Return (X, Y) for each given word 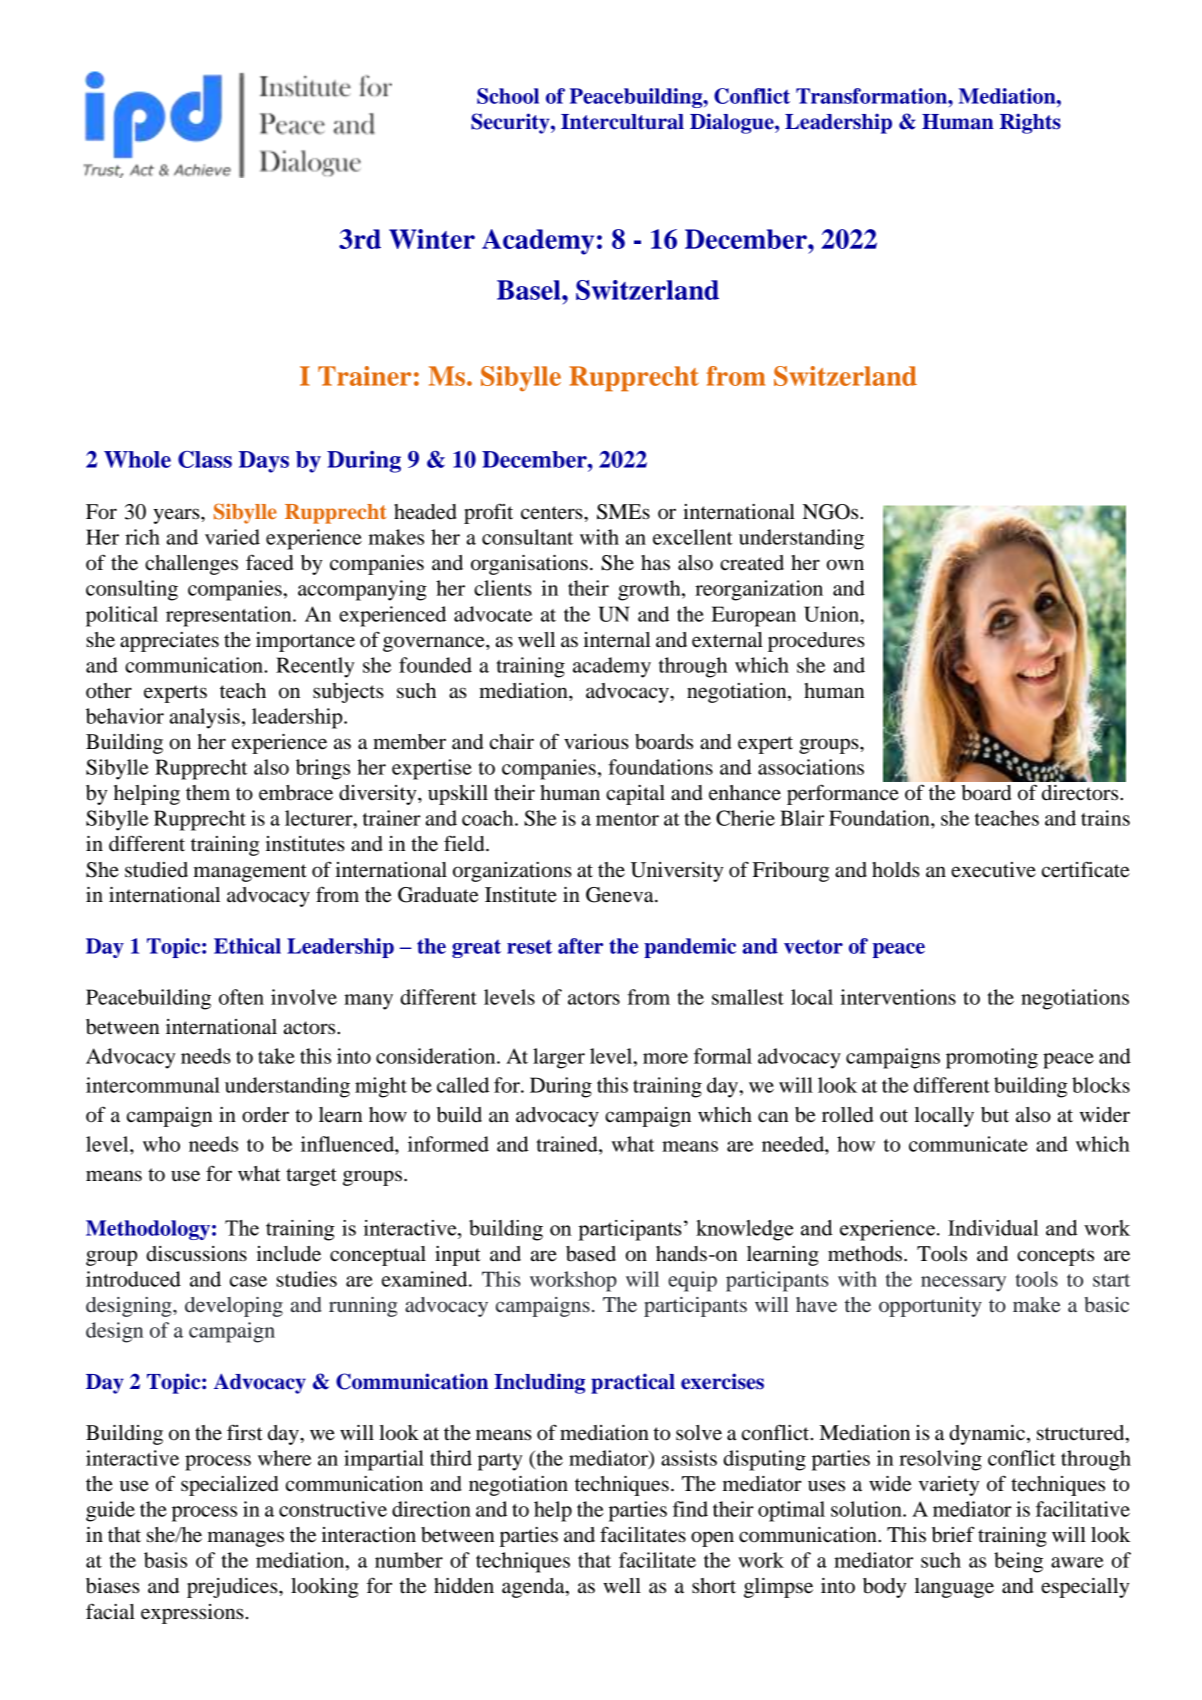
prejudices (233, 1588)
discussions (196, 1254)
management (250, 873)
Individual (993, 1228)
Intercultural (622, 122)
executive (993, 870)
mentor (627, 819)
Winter (432, 239)
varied (232, 537)
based (591, 1254)
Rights (1030, 123)
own (845, 565)
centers (553, 513)
